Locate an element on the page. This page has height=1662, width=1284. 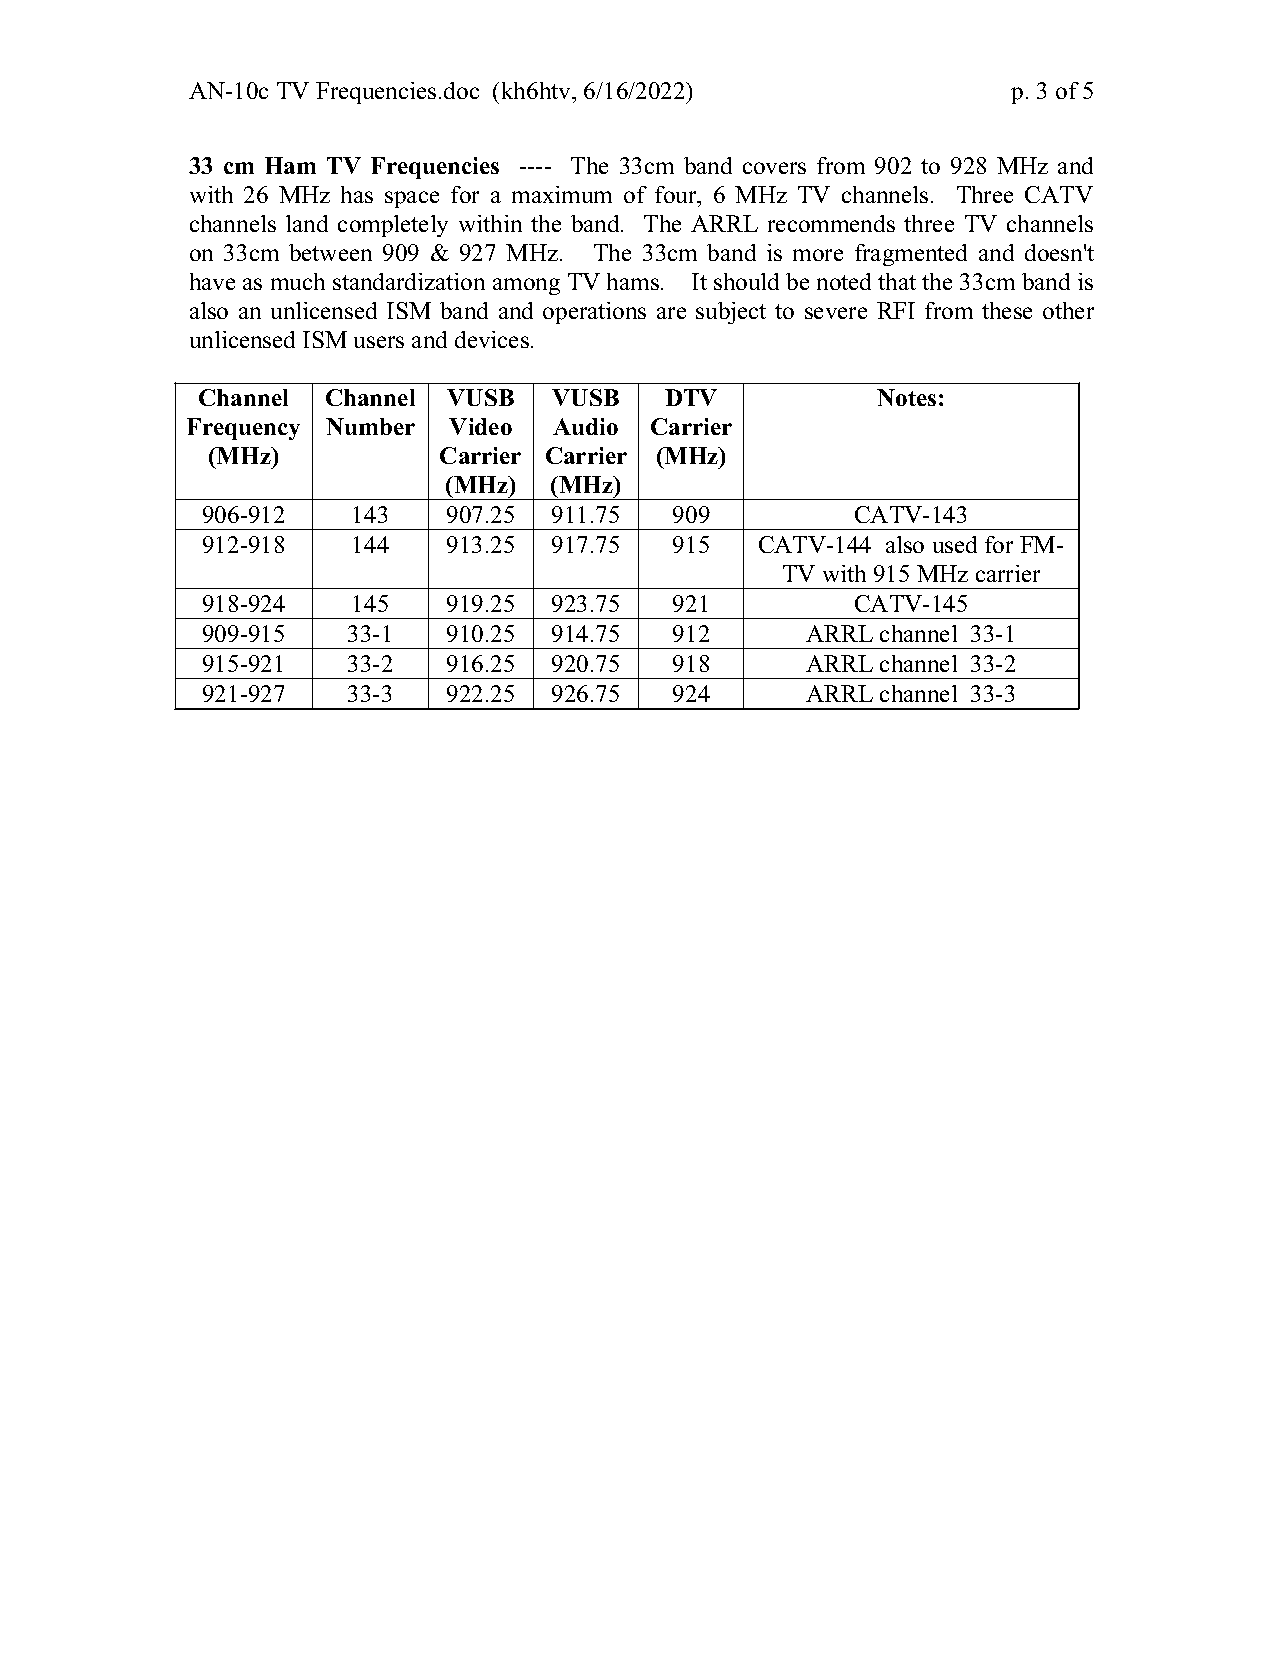
has is located at coordinates (357, 194).
